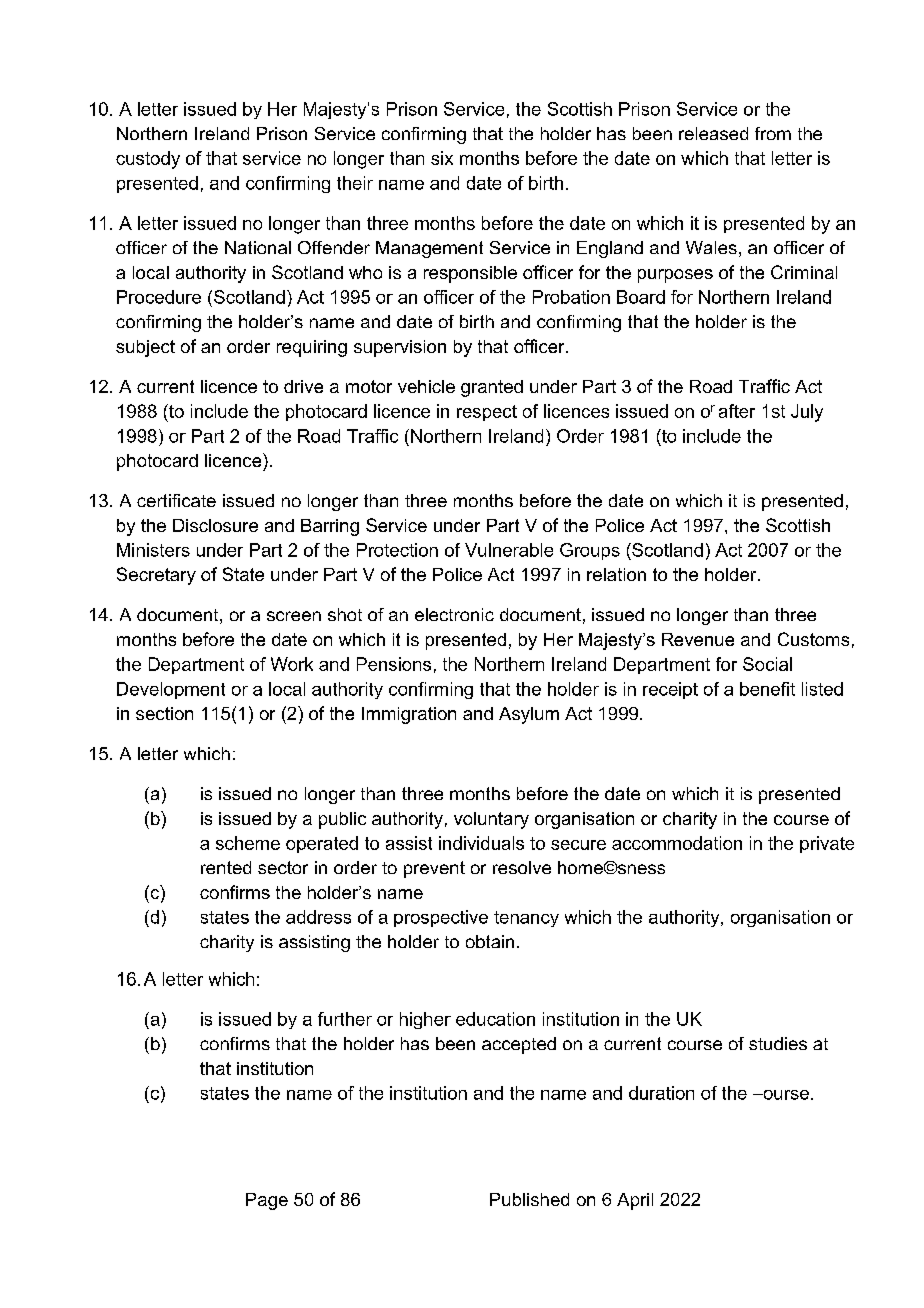 The height and width of the screenshot is (1308, 924). Describe the element at coordinates (767, 664) in the screenshot. I see `Social` at that location.
